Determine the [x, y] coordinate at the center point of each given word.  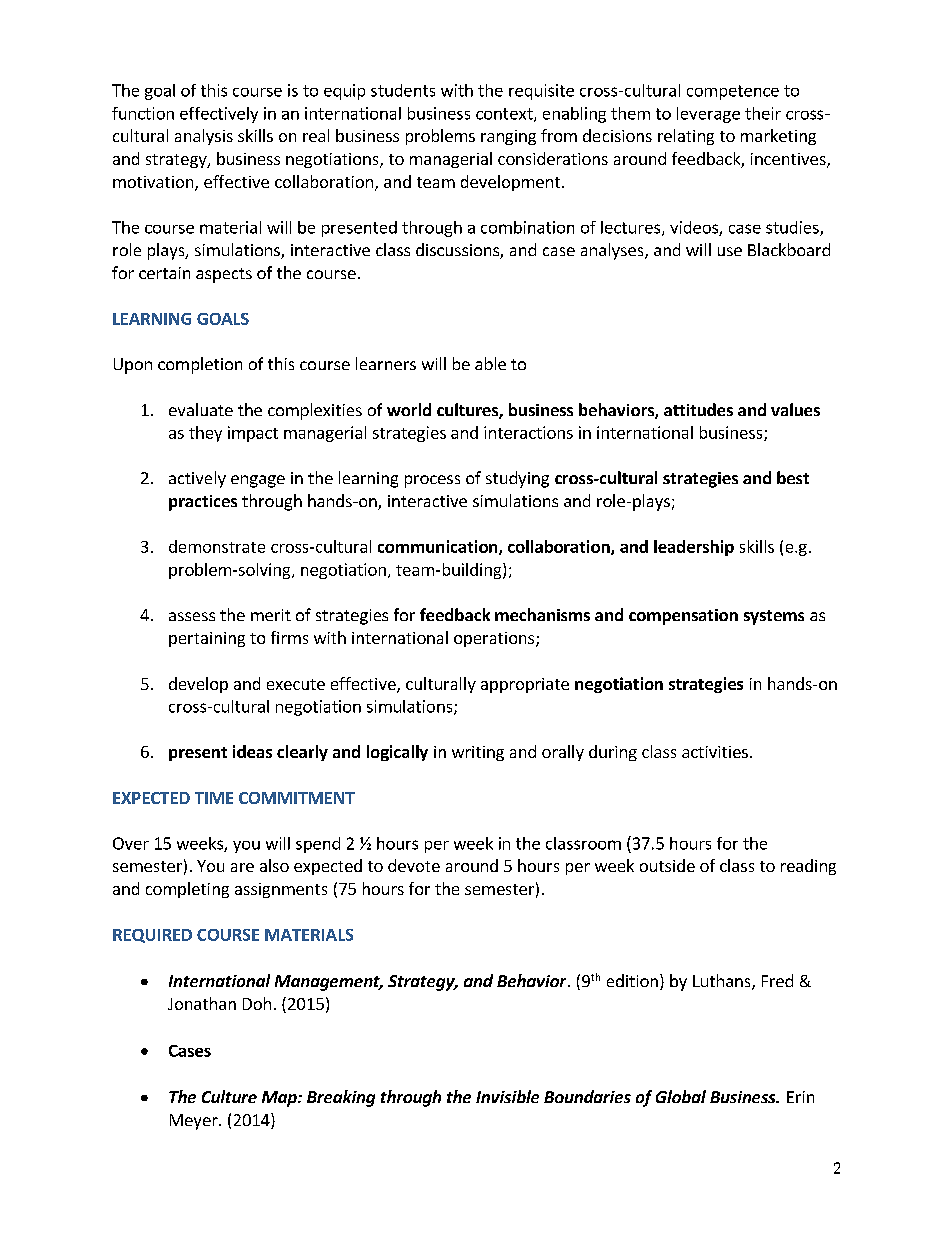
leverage [708, 115]
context [505, 115]
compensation [683, 617]
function [143, 113]
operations [495, 639]
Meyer [195, 1122]
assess [192, 616]
